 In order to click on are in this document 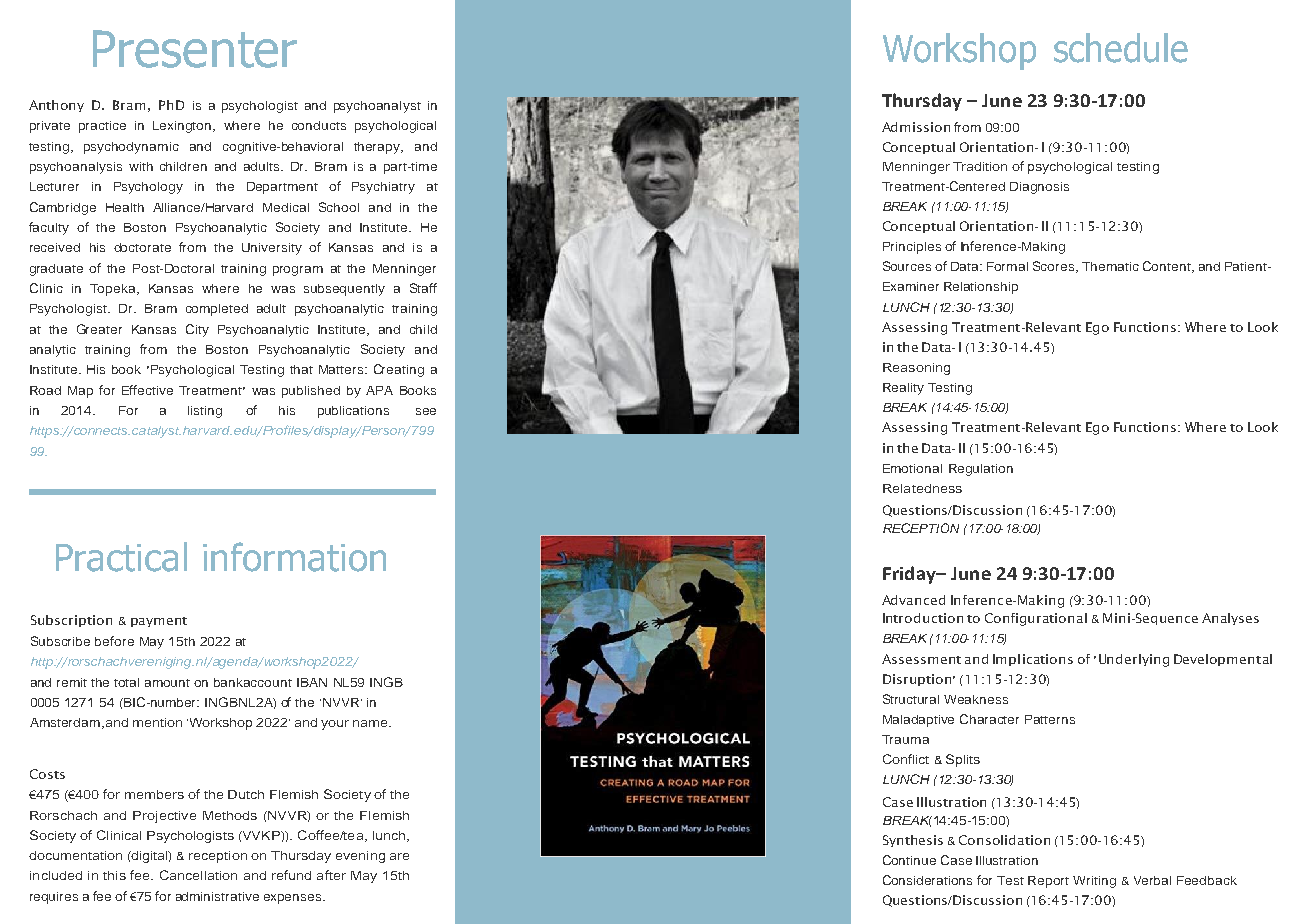, I will do `click(399, 856)`.
